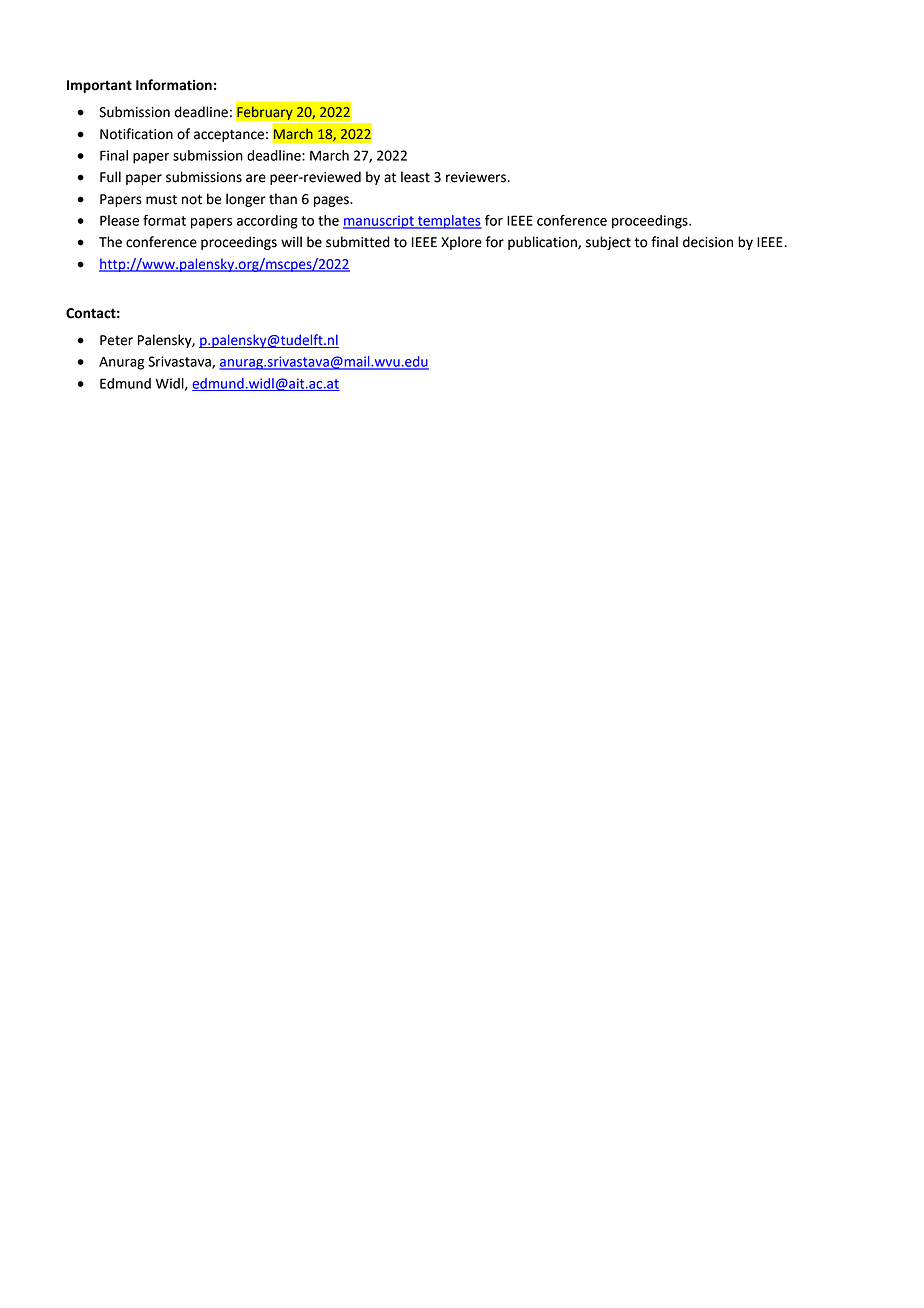 The height and width of the screenshot is (1308, 924). What do you see at coordinates (116, 340) in the screenshot?
I see `Peter` at bounding box center [116, 340].
